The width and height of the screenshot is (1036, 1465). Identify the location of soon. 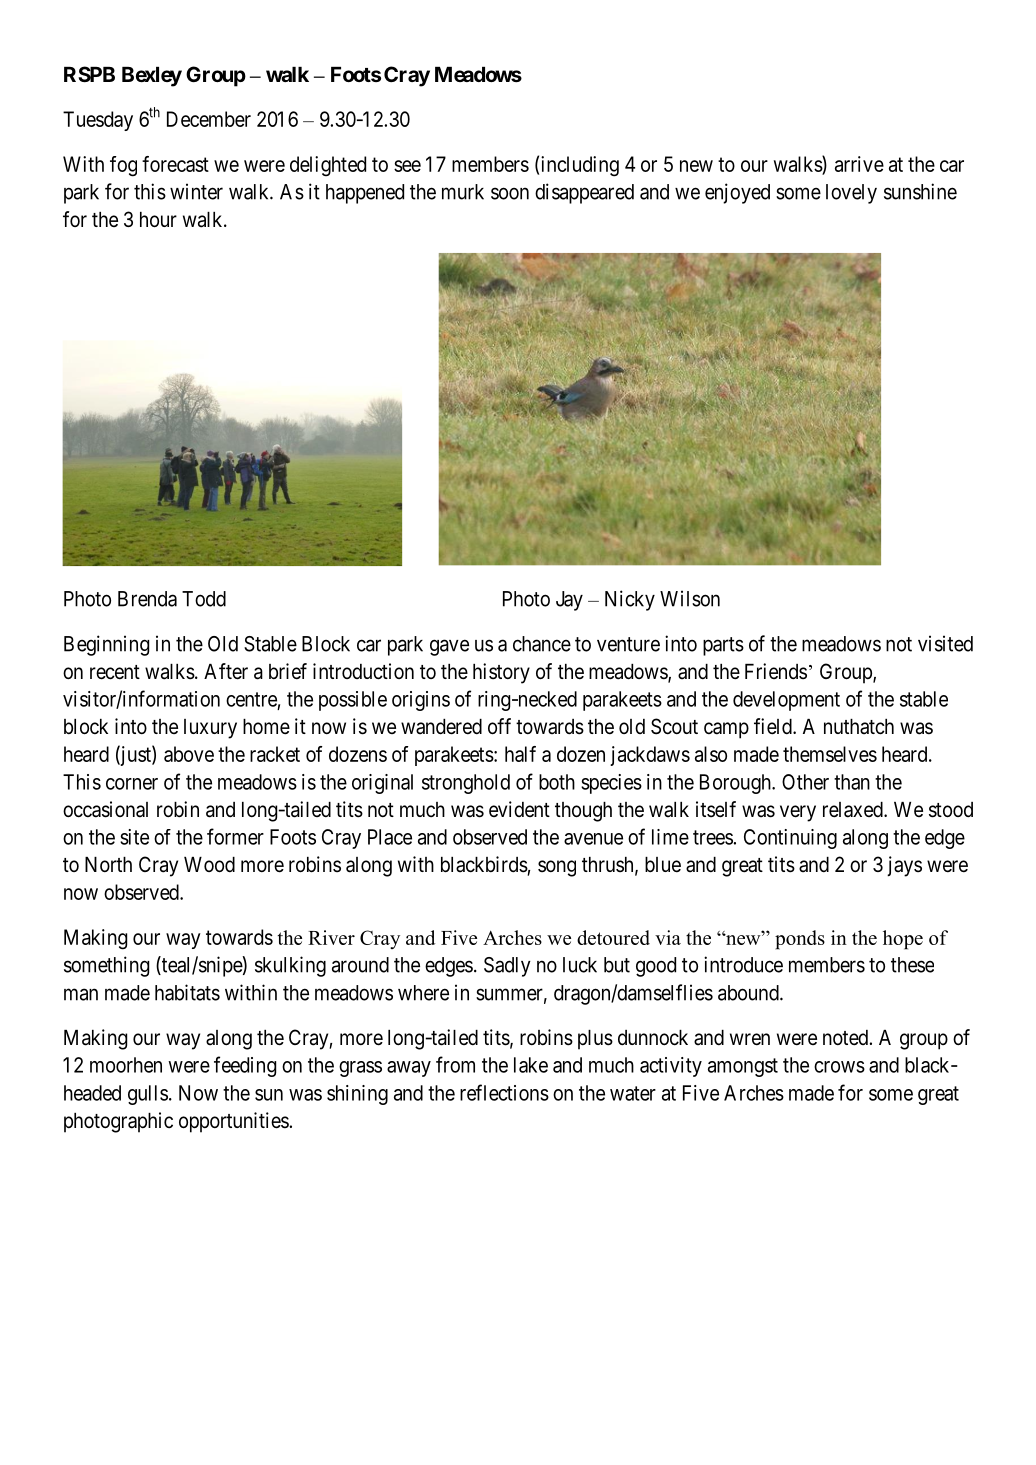
(510, 193).
